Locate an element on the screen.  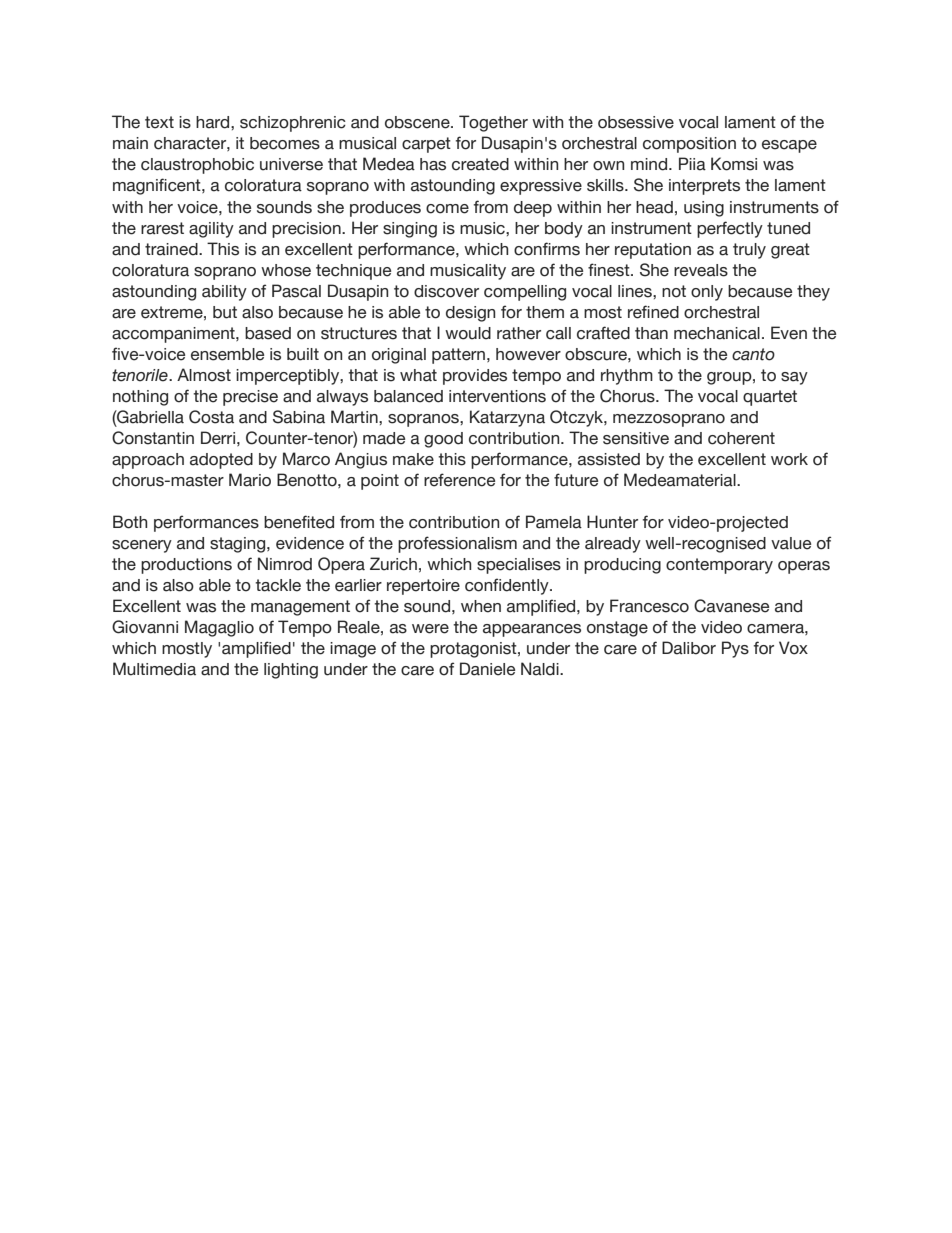
trained is located at coordinates (172, 249).
